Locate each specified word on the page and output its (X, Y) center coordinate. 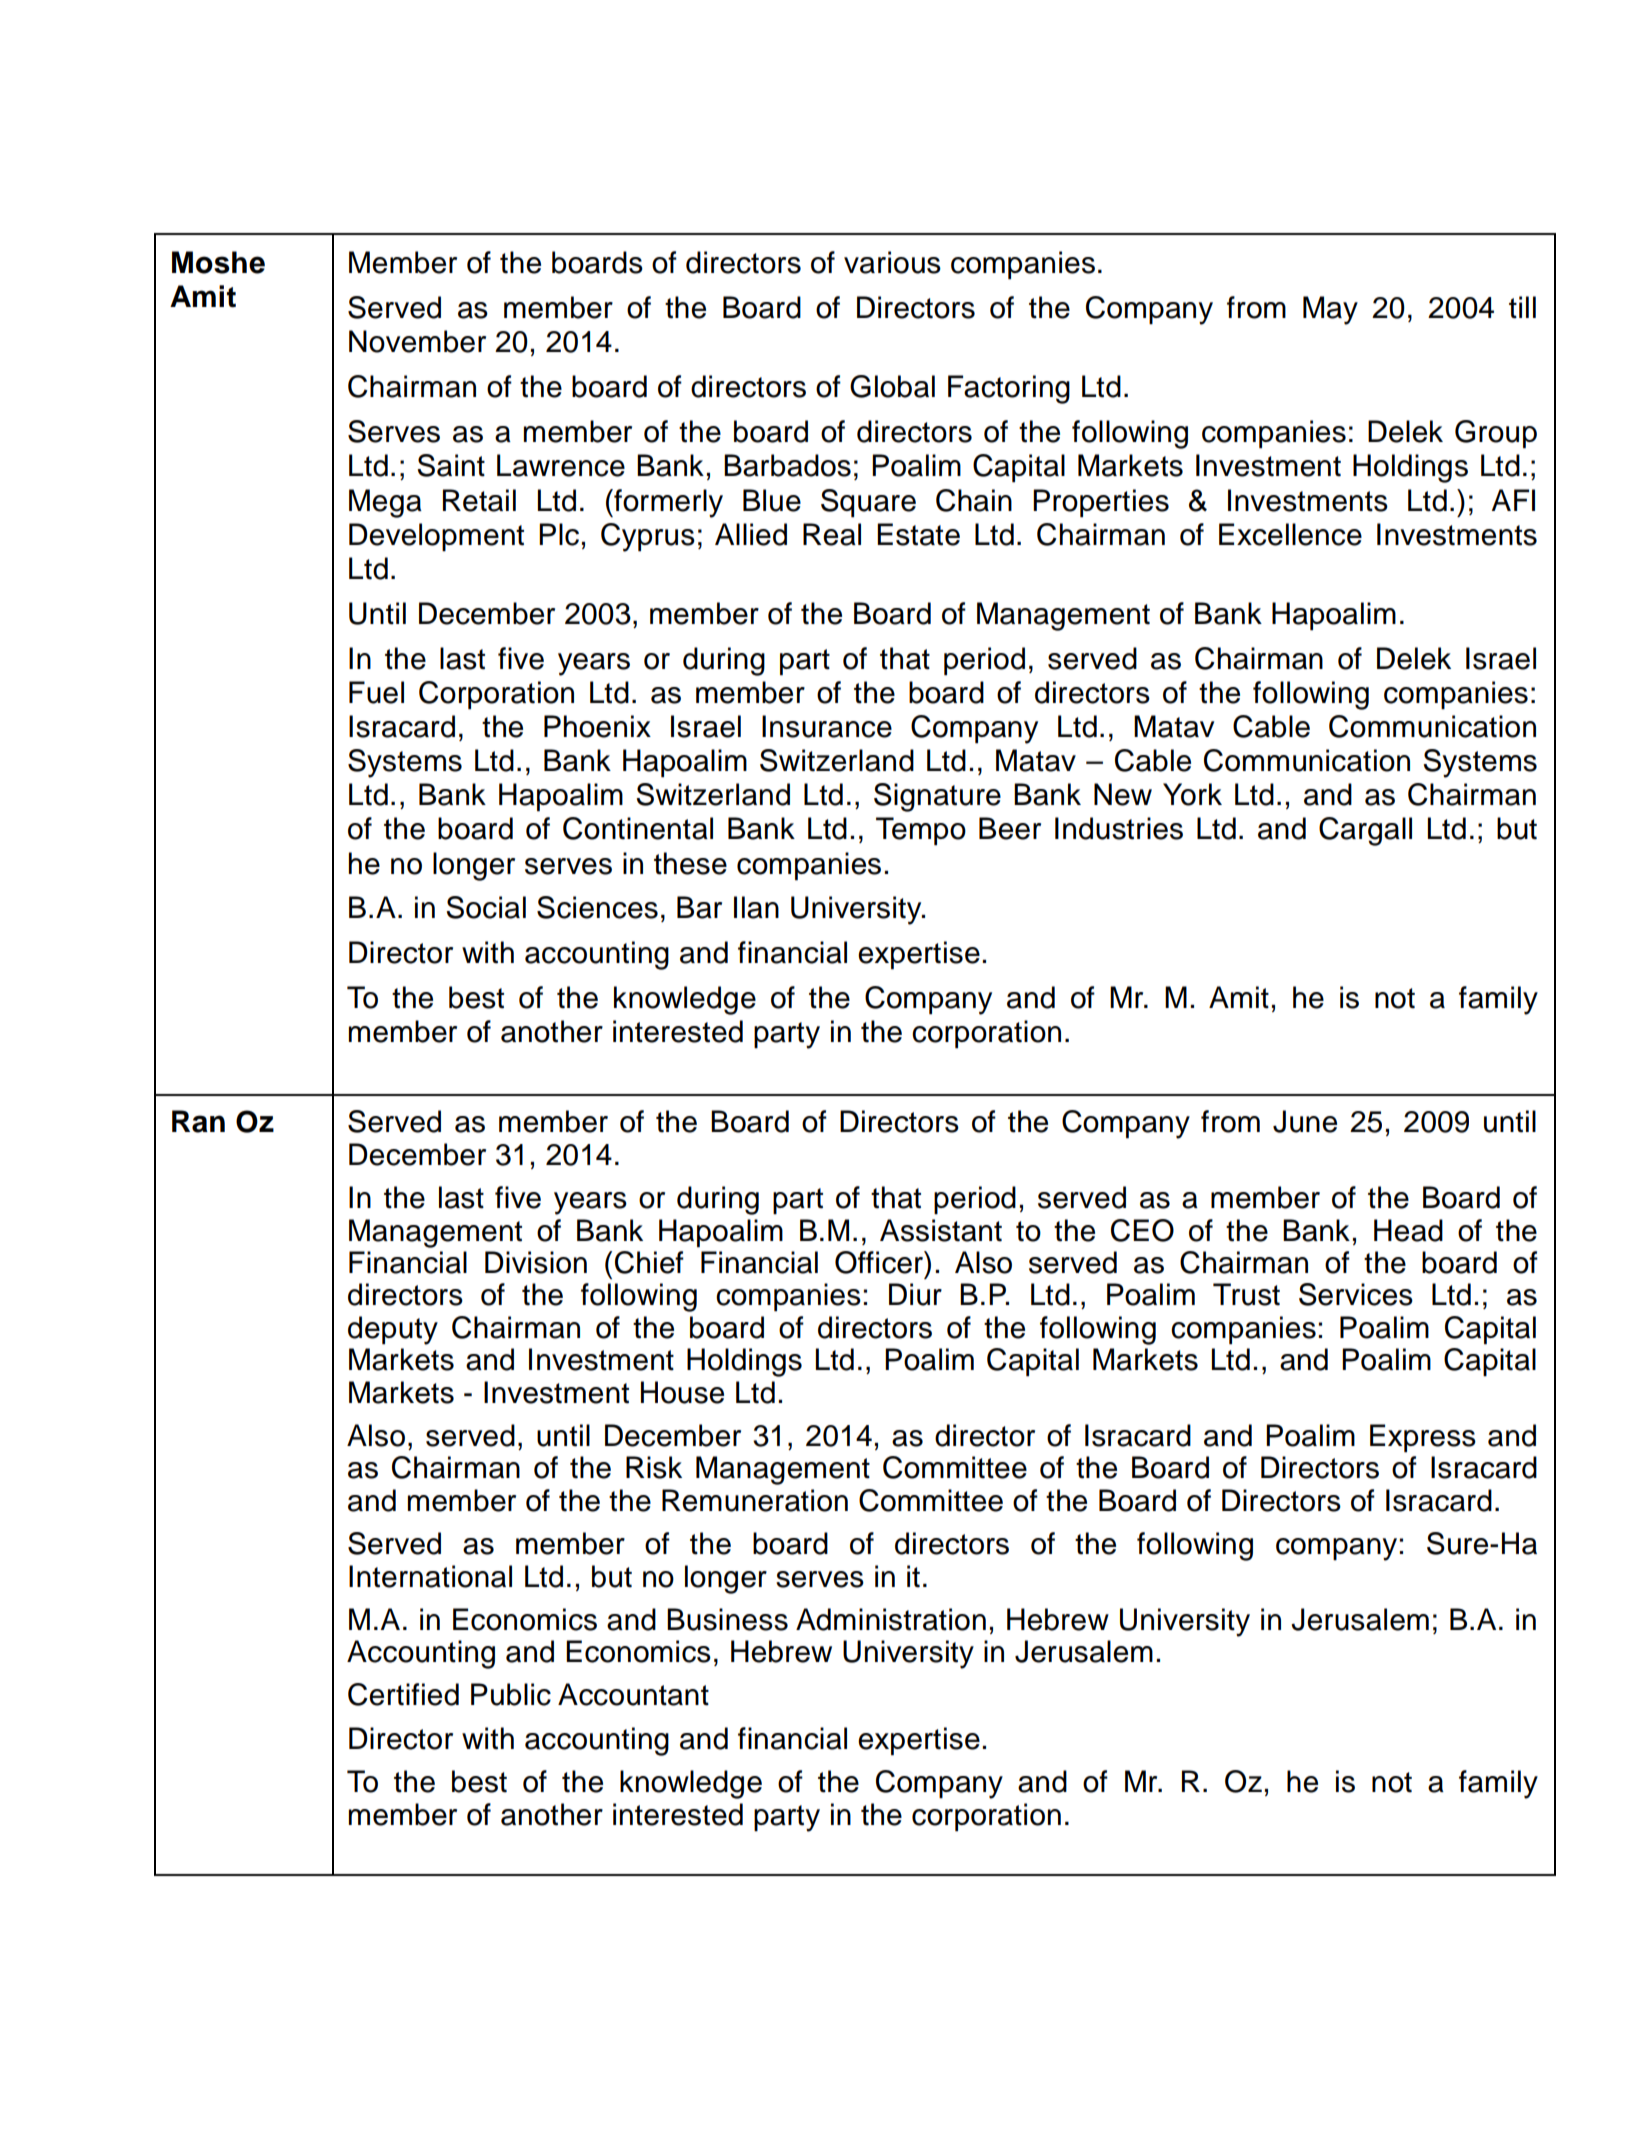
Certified (403, 1694)
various (892, 262)
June (1305, 1121)
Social (486, 907)
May (1330, 310)
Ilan (756, 907)
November (417, 341)
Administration (891, 1619)
